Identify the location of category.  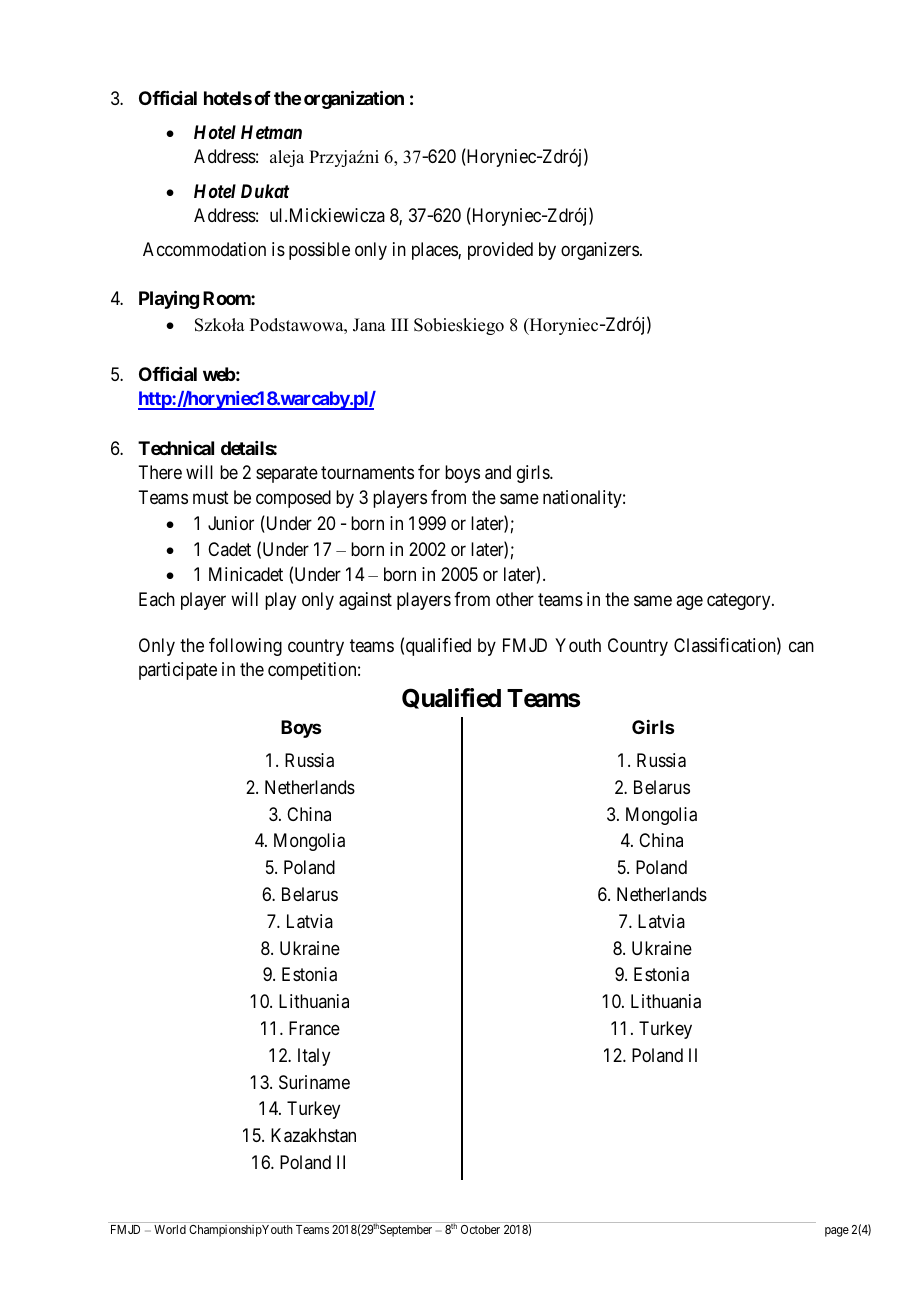
(740, 601).
